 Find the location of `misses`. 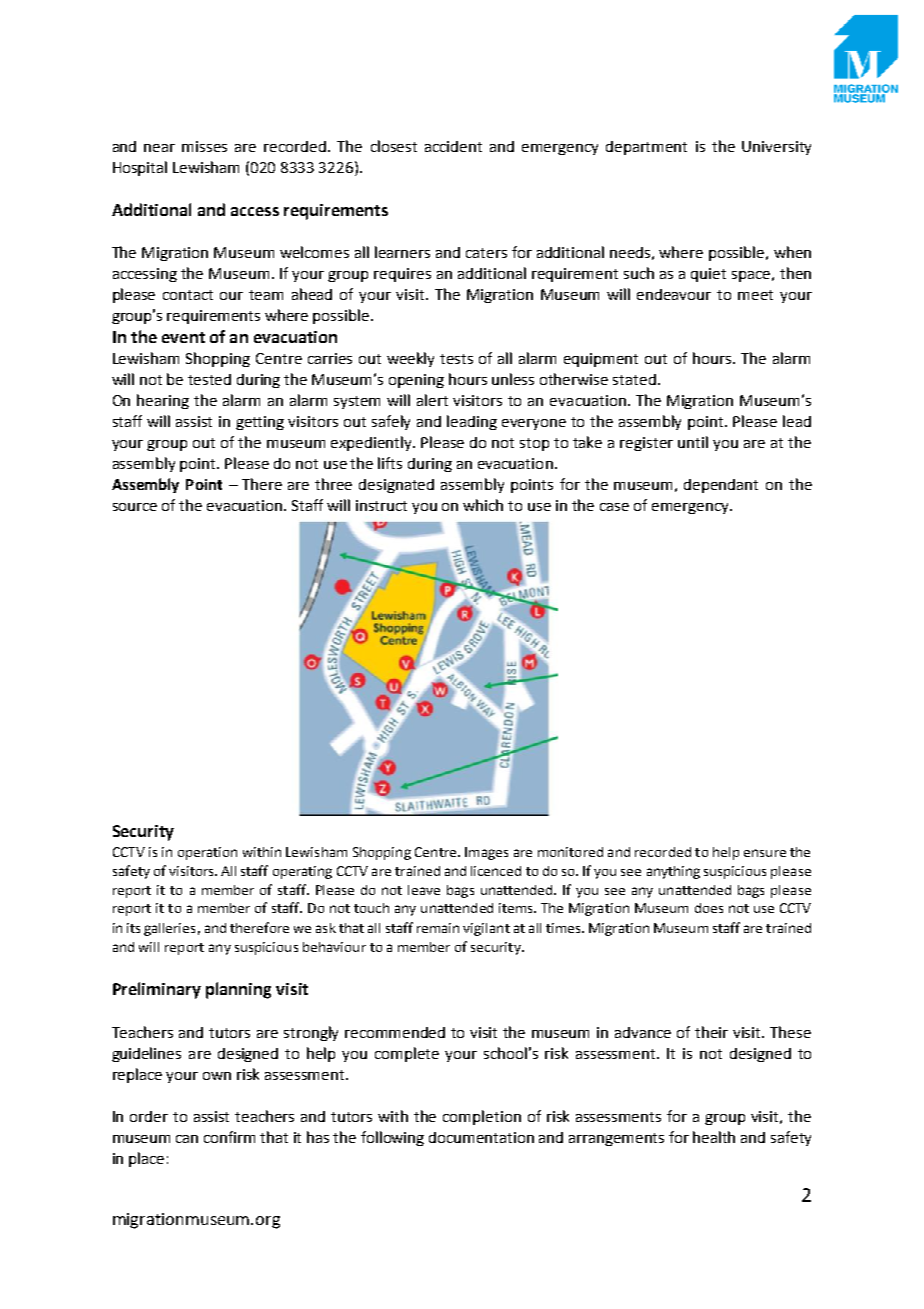

misses is located at coordinates (204, 146).
